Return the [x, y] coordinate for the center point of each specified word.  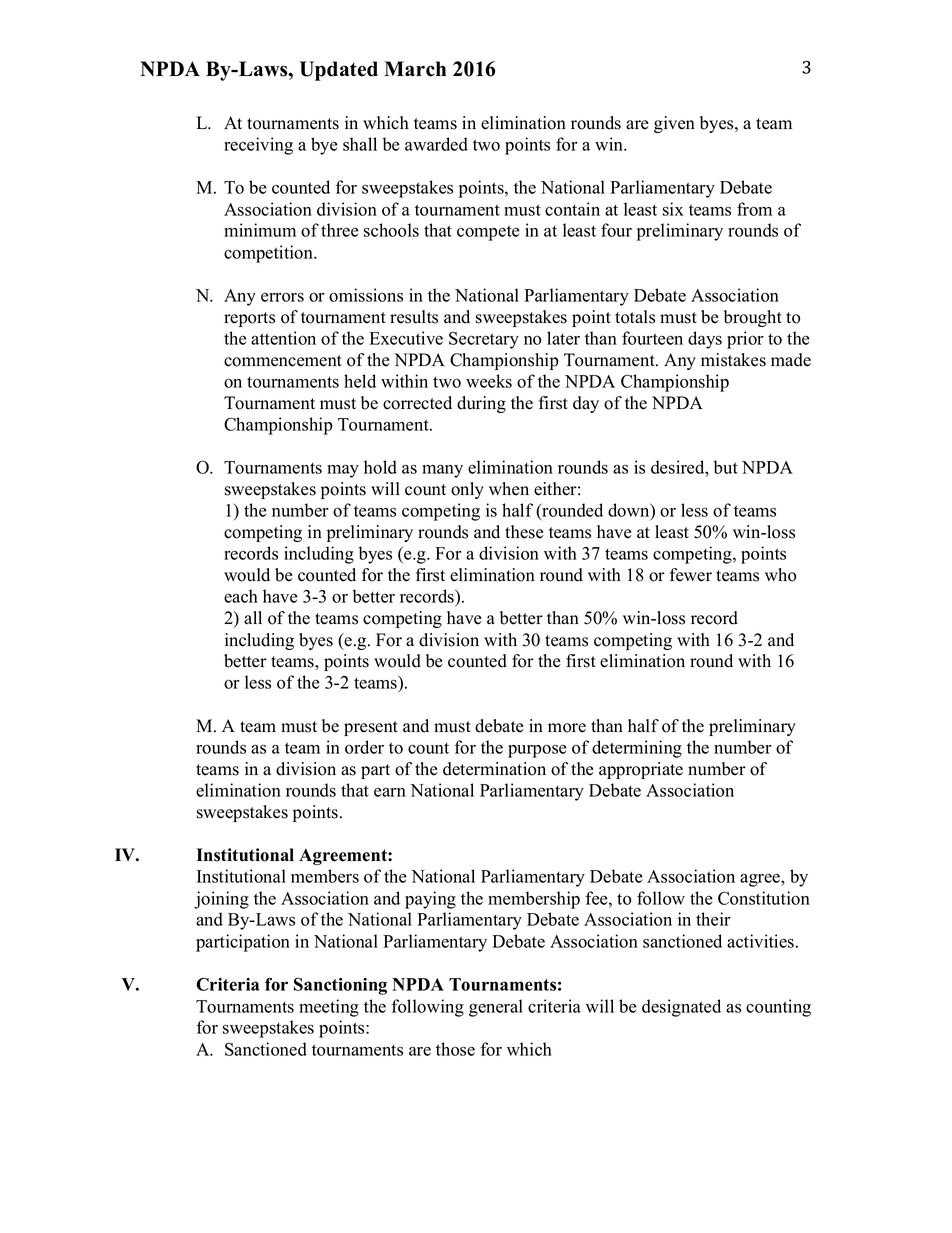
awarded [436, 144]
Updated [339, 71]
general [496, 1008]
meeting [329, 1008]
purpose [537, 751]
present [371, 728]
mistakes [733, 360]
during [481, 404]
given [674, 124]
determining [637, 749]
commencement [283, 361]
